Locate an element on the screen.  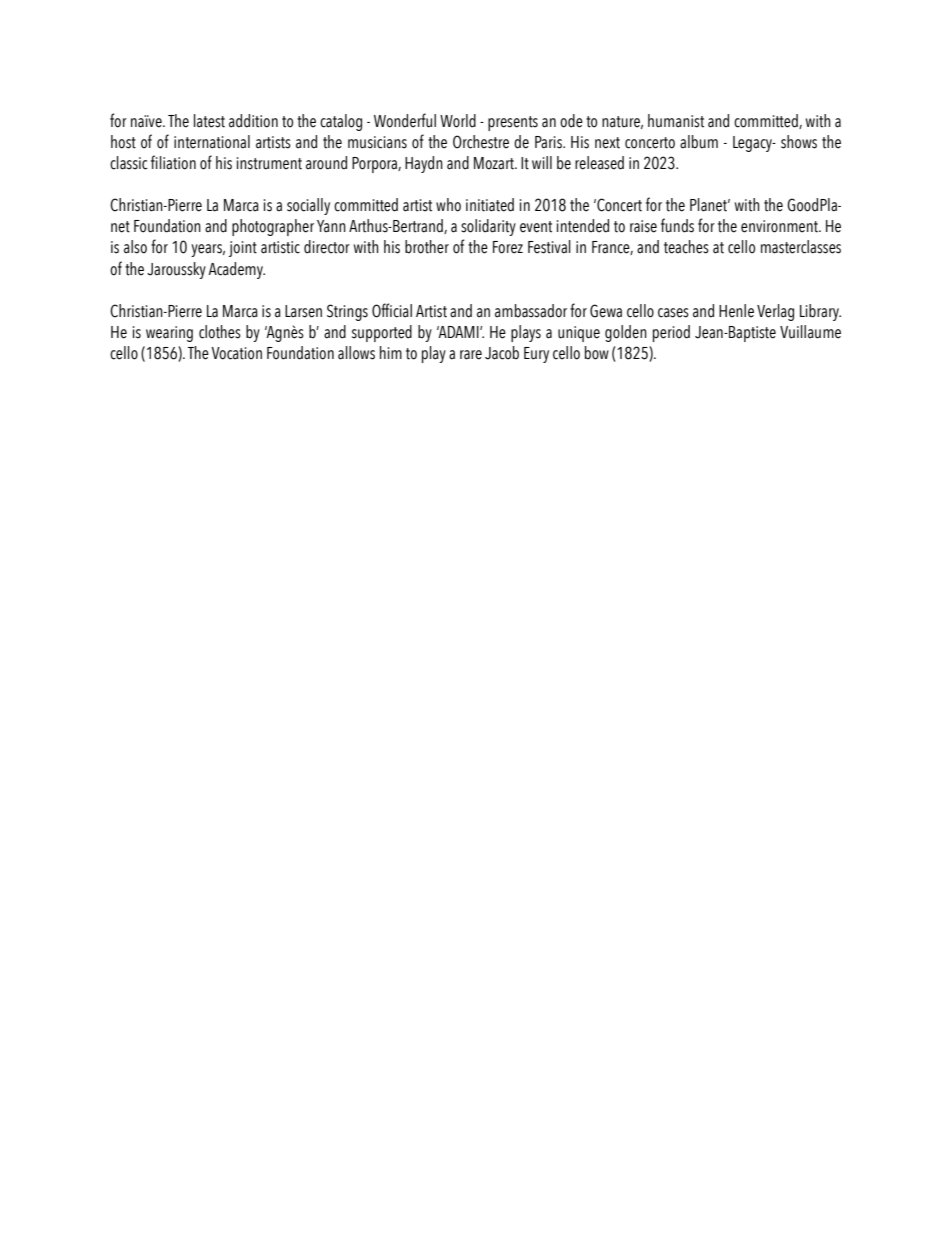
latest is located at coordinates (209, 121).
